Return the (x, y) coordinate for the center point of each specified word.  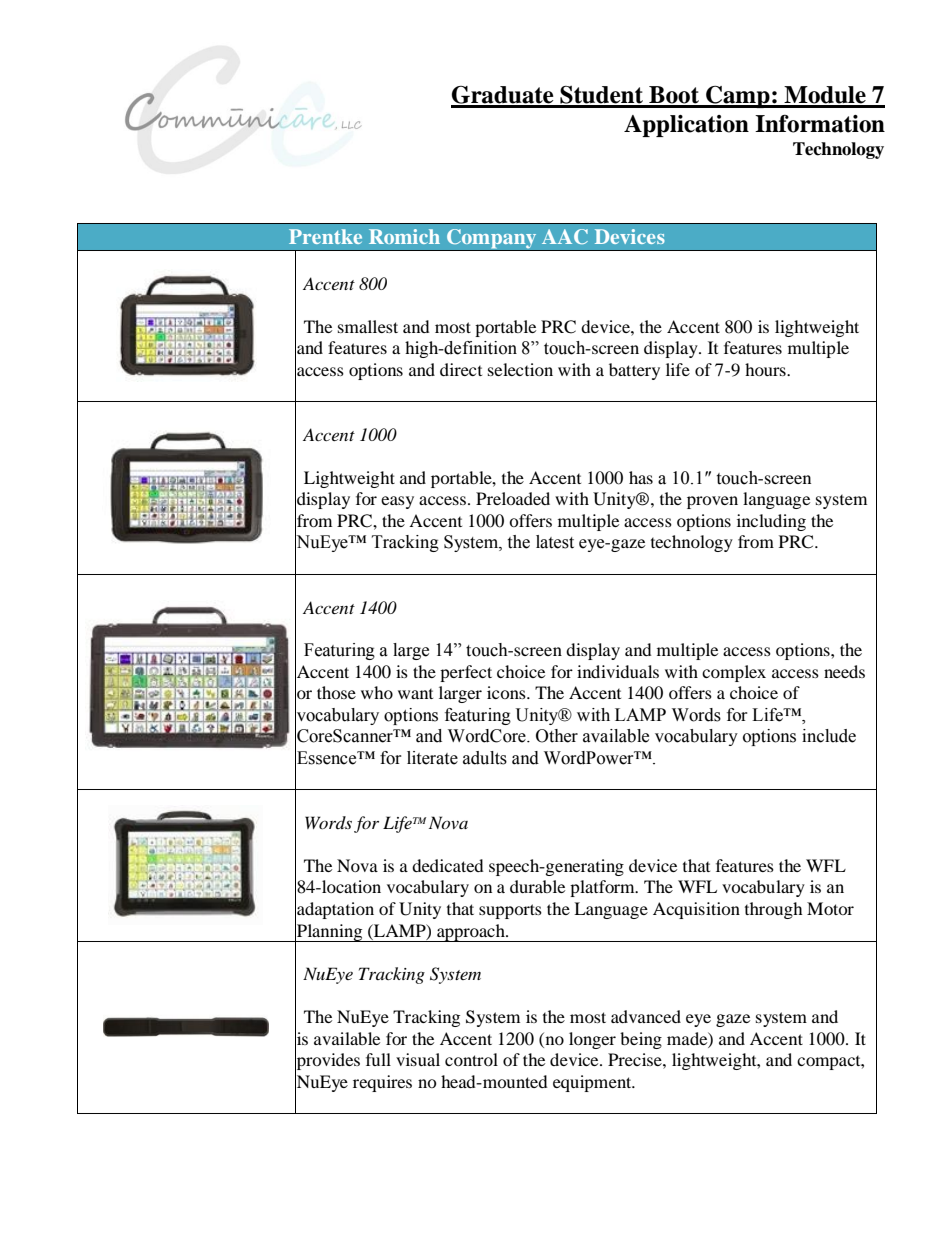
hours (766, 369)
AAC (565, 236)
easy (397, 502)
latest (555, 542)
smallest (368, 326)
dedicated (448, 865)
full (378, 1059)
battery (634, 371)
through (774, 910)
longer (592, 1040)
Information (820, 123)
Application (686, 126)
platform (603, 888)
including (771, 522)
